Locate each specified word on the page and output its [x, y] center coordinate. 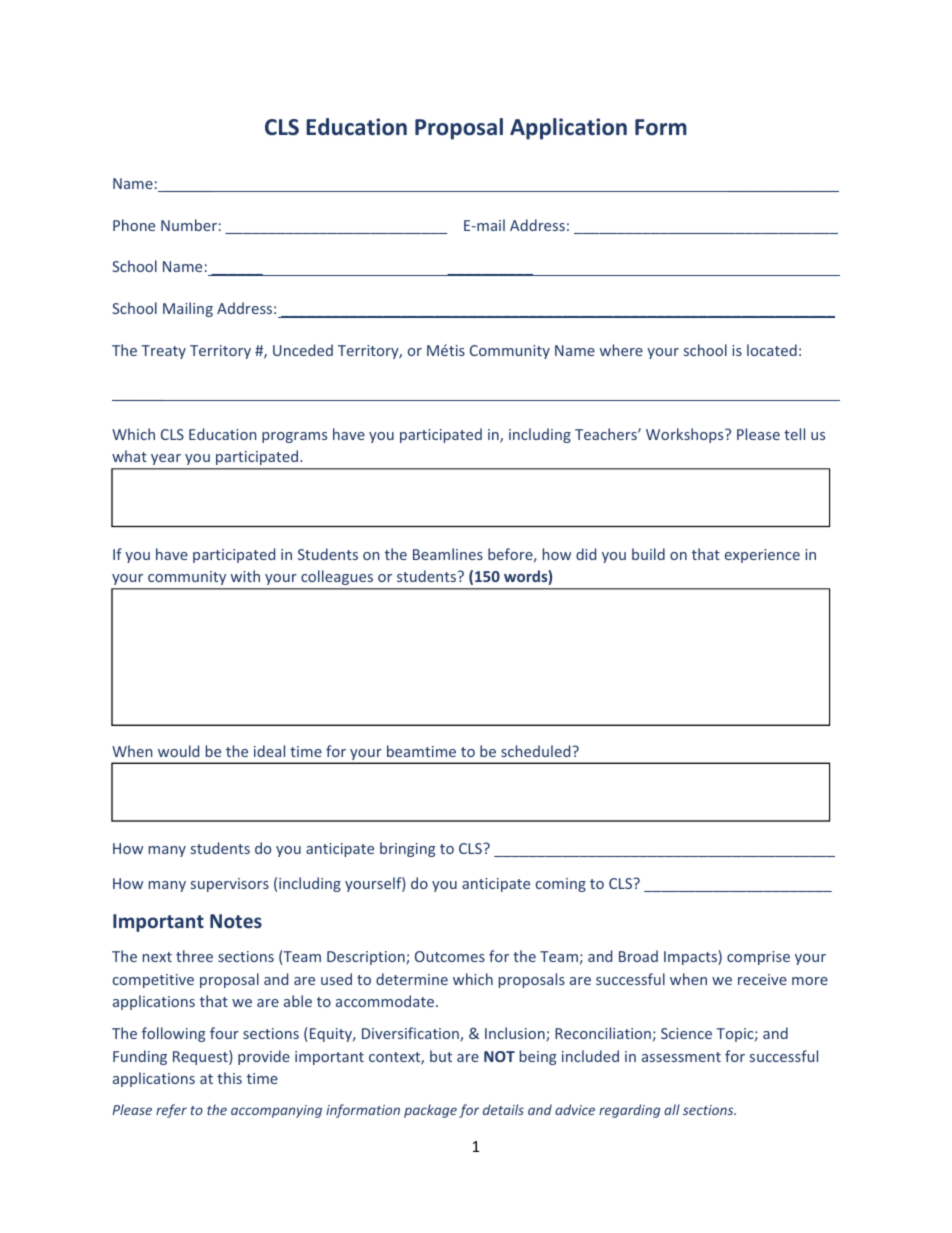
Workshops [686, 435]
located [772, 350]
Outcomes [450, 956]
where [621, 350]
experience [762, 556]
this [229, 1078]
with [245, 576]
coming [561, 885]
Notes [236, 921]
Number [189, 225]
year [166, 459]
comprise [758, 958]
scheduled [537, 751]
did [586, 554]
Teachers [607, 434]
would [178, 751]
